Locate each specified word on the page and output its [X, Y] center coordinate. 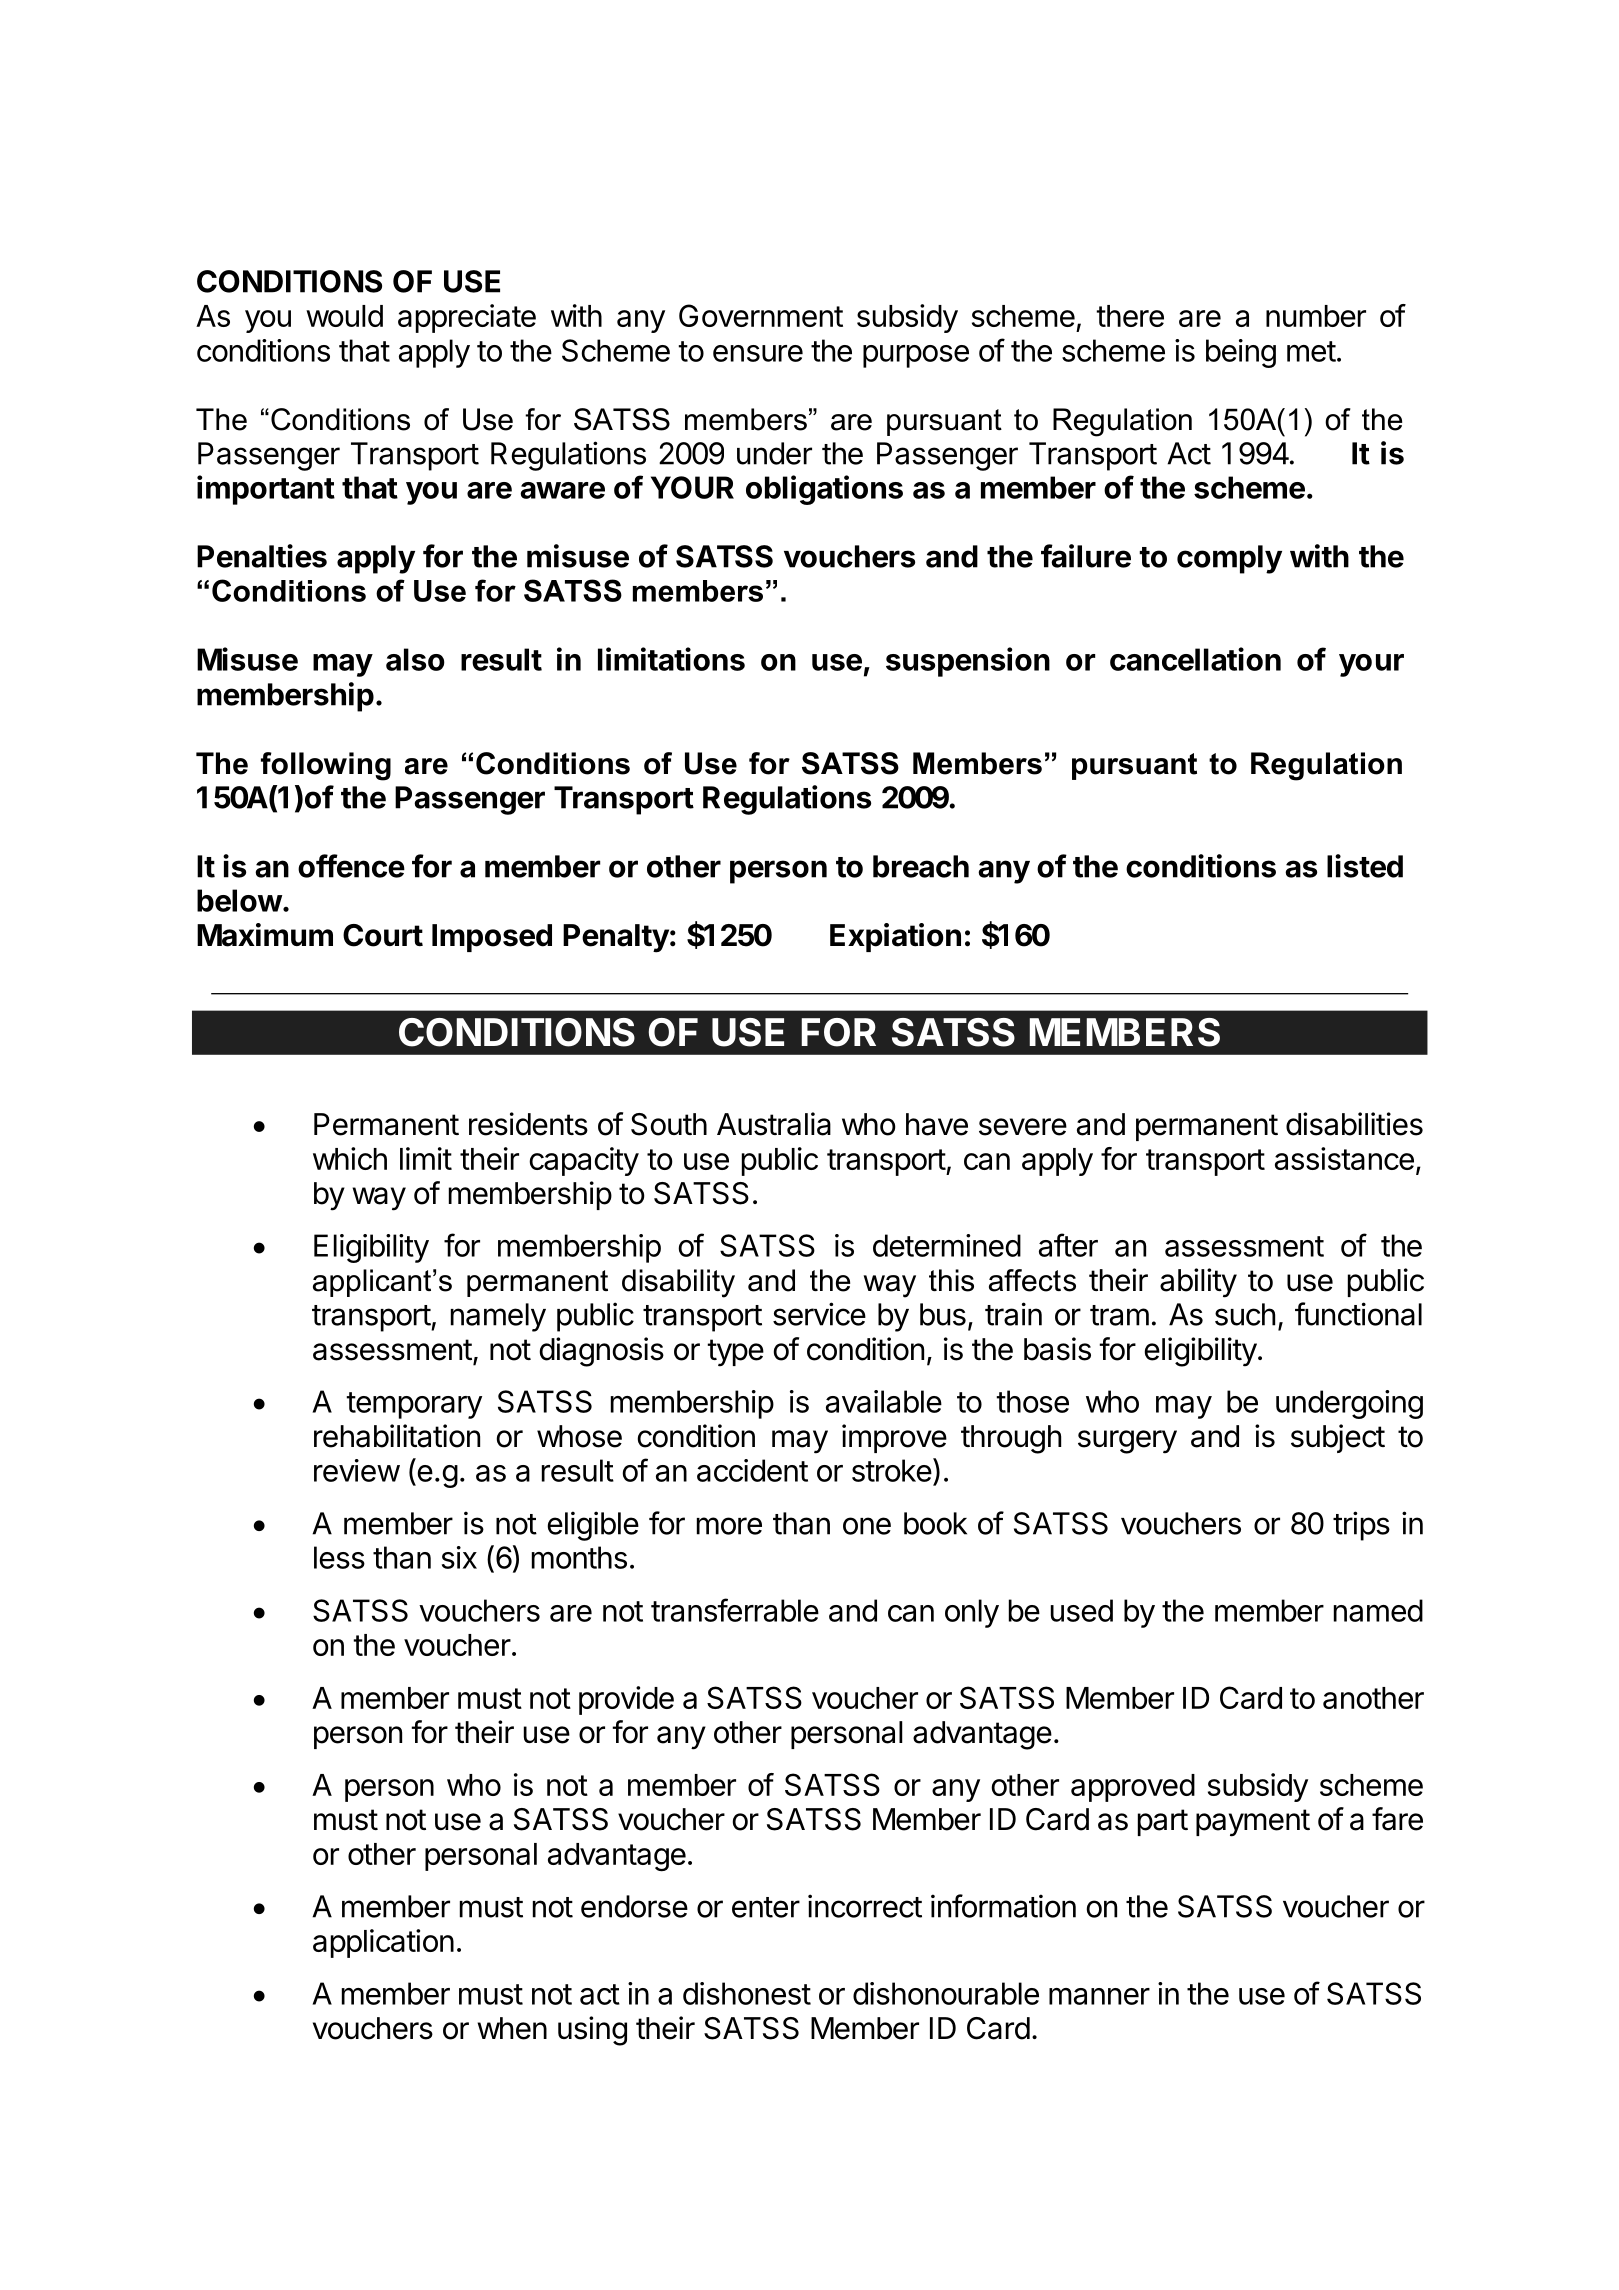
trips [1361, 1526]
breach [921, 866]
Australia [774, 1124]
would [344, 316]
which [350, 1158]
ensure [758, 353]
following [326, 766]
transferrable [735, 1610]
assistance [1344, 1158]
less [339, 1557]
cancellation [1195, 659]
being [1241, 353]
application [383, 1943]
